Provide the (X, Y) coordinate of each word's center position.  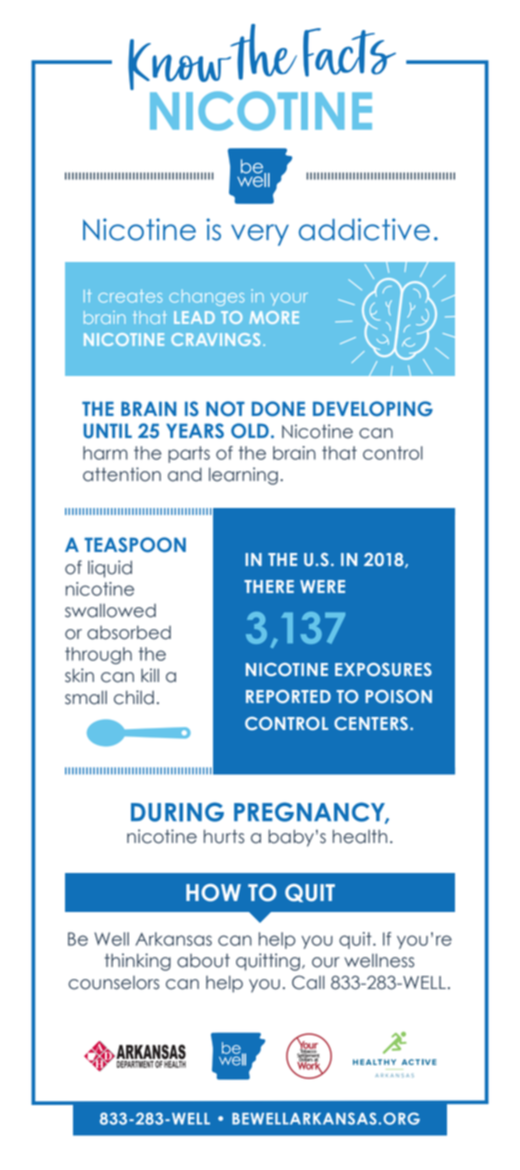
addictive (364, 229)
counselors (114, 983)
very (260, 235)
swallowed (110, 610)
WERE (322, 586)
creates (130, 296)
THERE (269, 586)
